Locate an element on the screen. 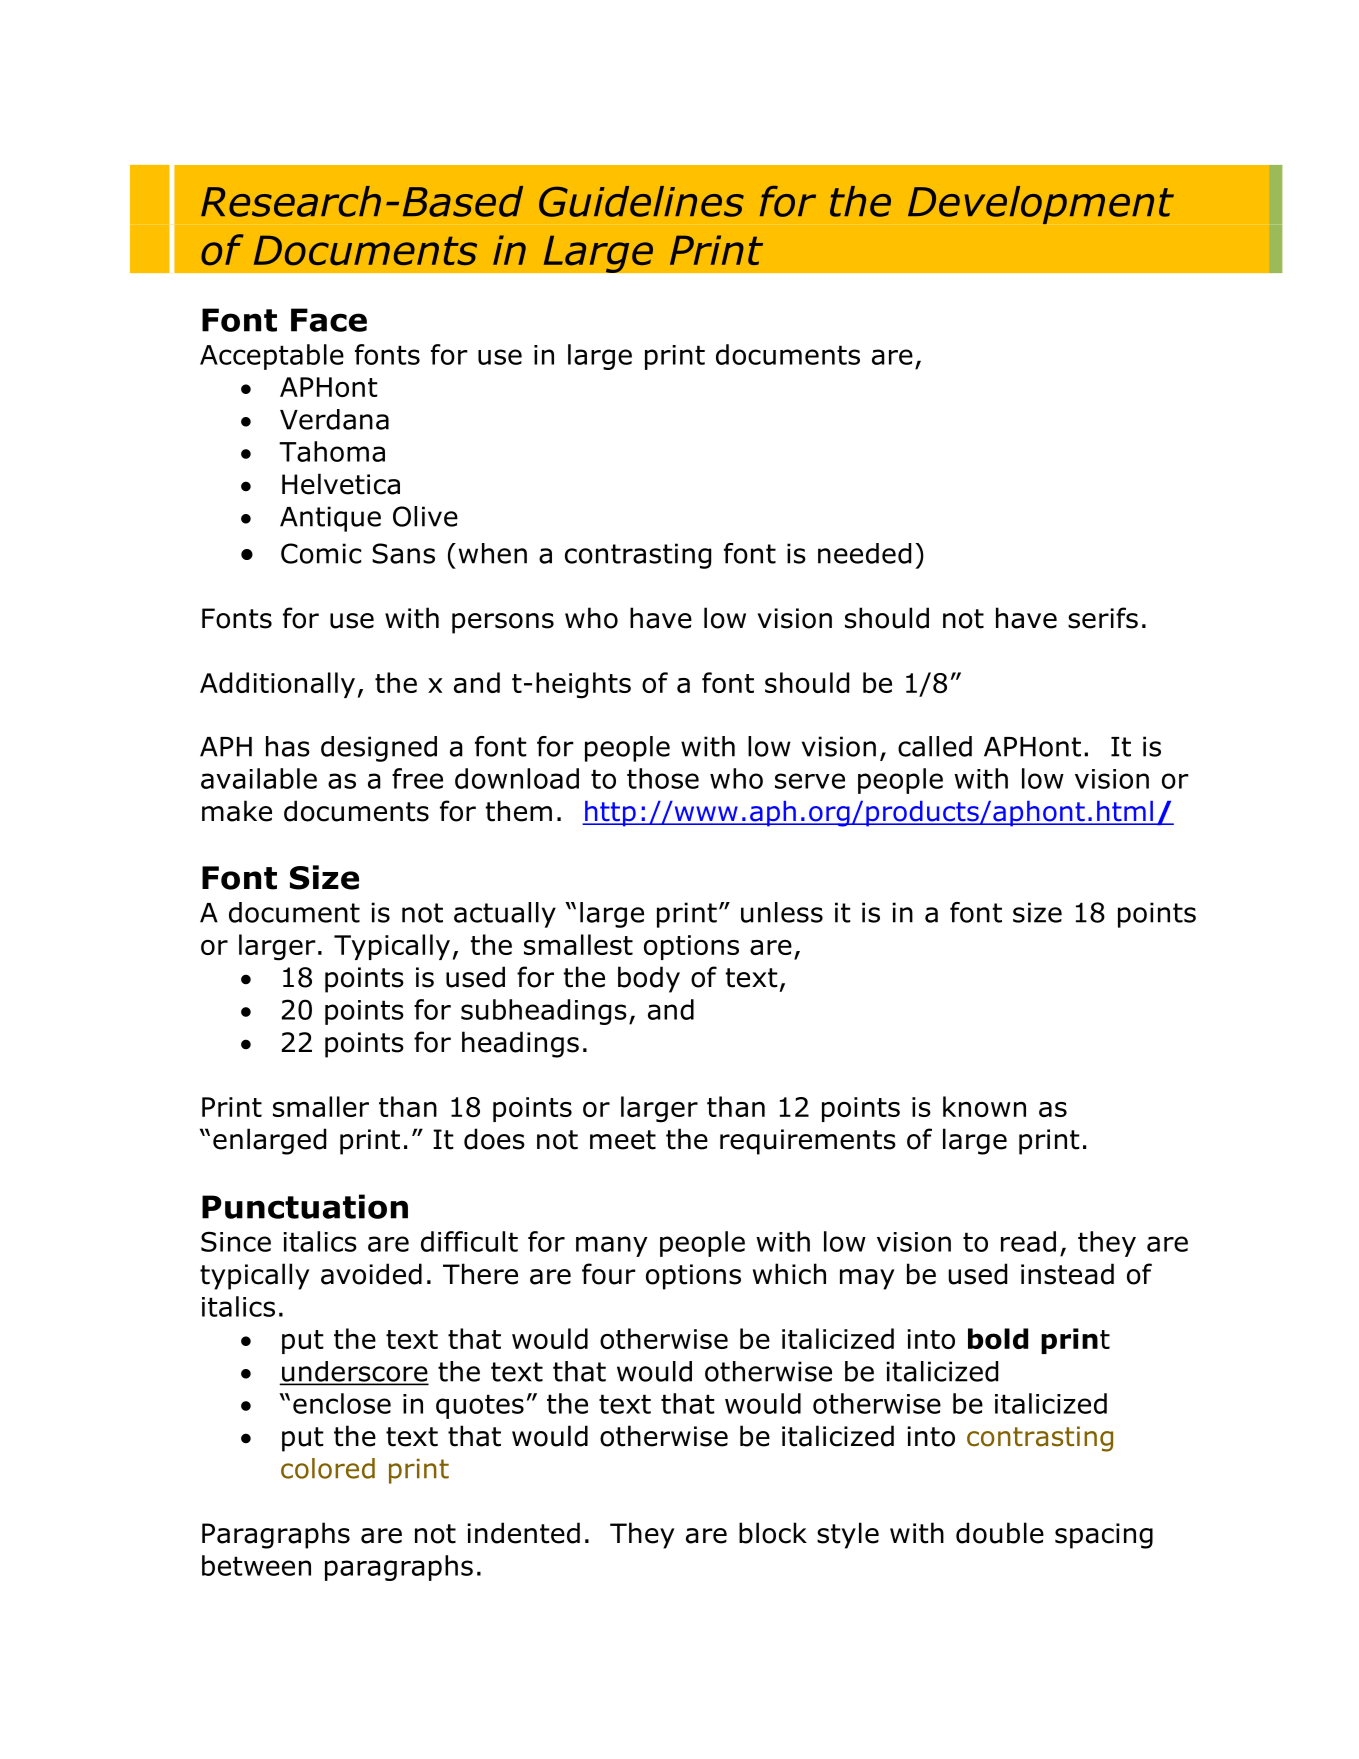  unless is located at coordinates (782, 912).
